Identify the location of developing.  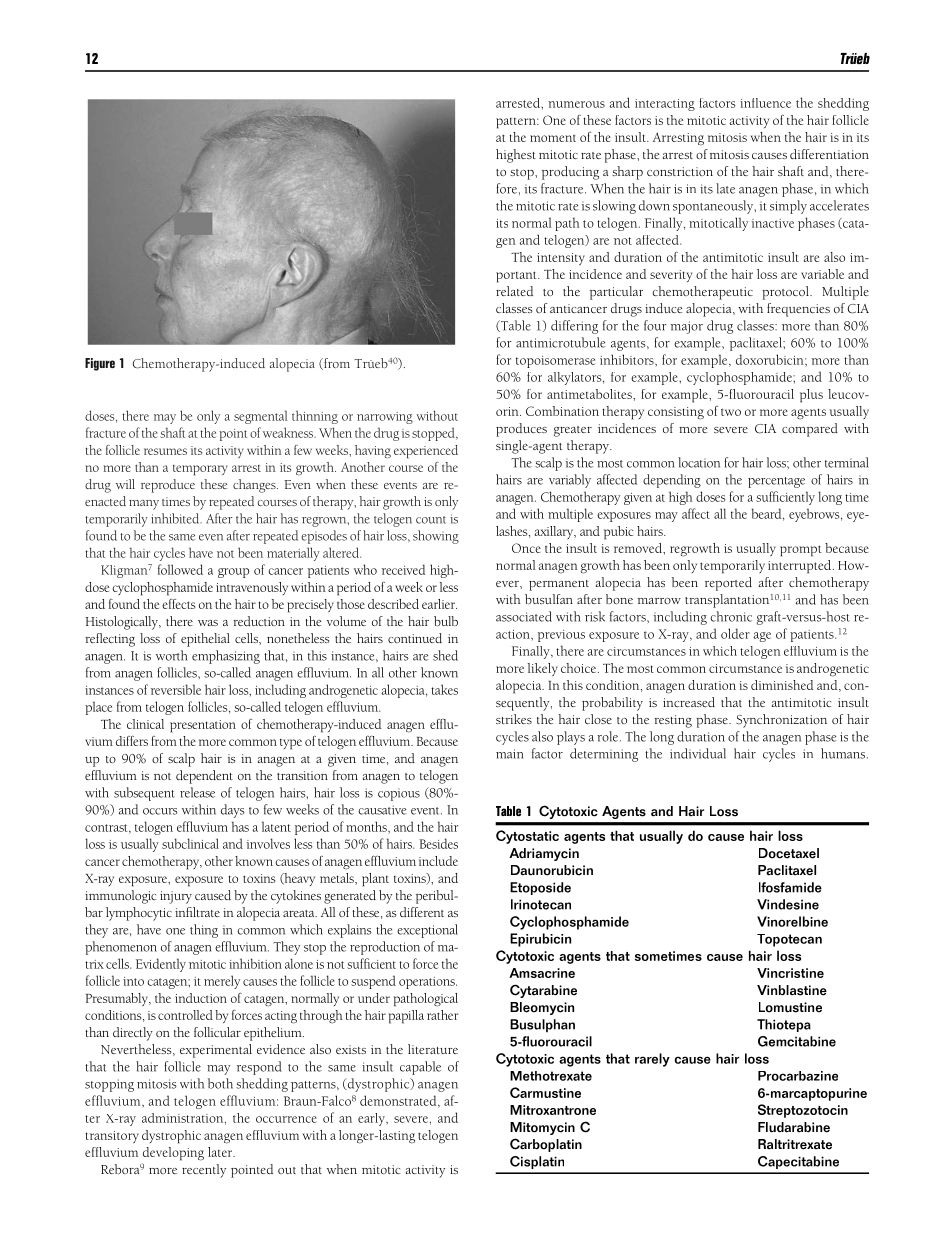
(173, 1154).
